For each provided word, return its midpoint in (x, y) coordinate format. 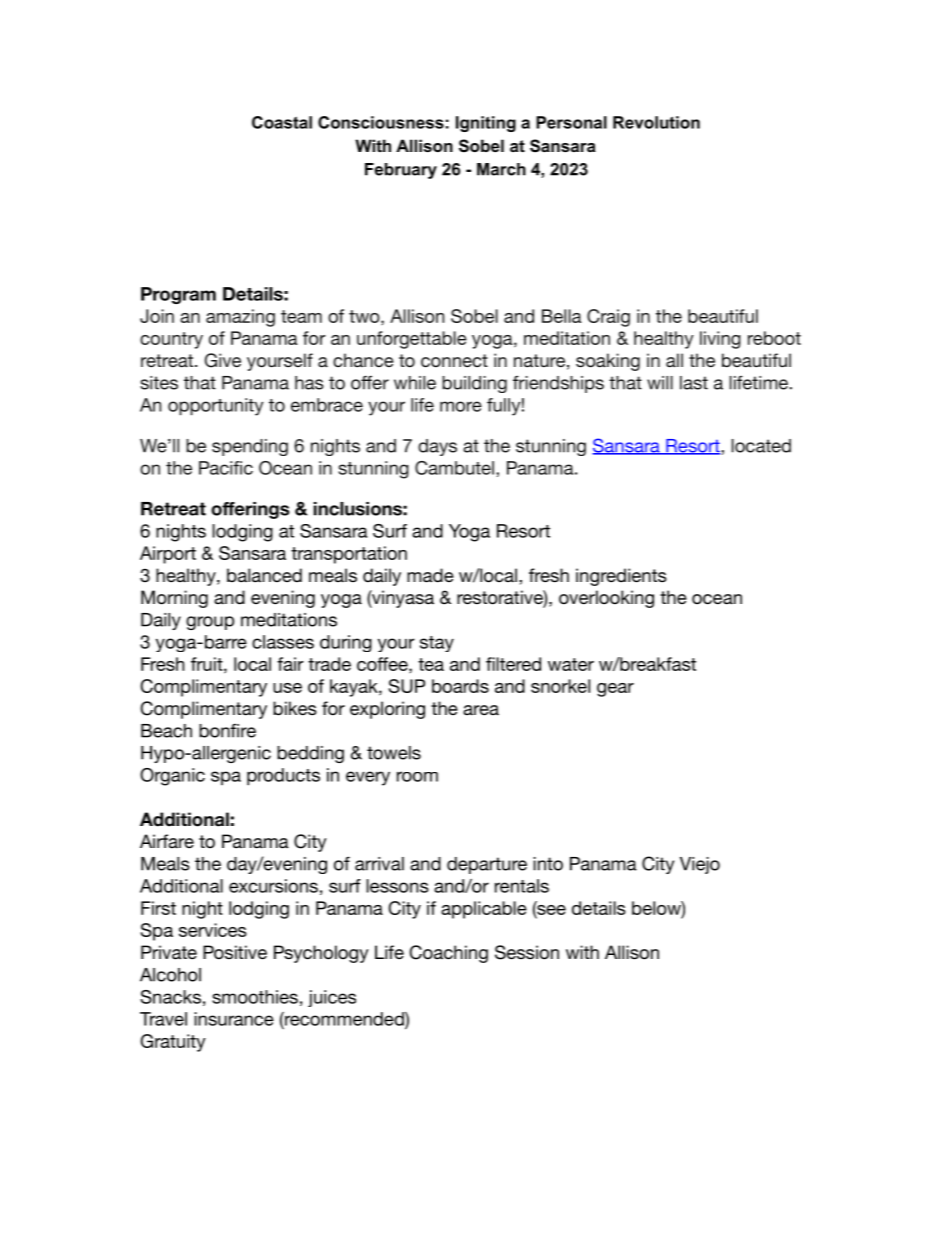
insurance (234, 1019)
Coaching (449, 954)
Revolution (656, 122)
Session (527, 952)
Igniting (486, 124)
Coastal (282, 122)
